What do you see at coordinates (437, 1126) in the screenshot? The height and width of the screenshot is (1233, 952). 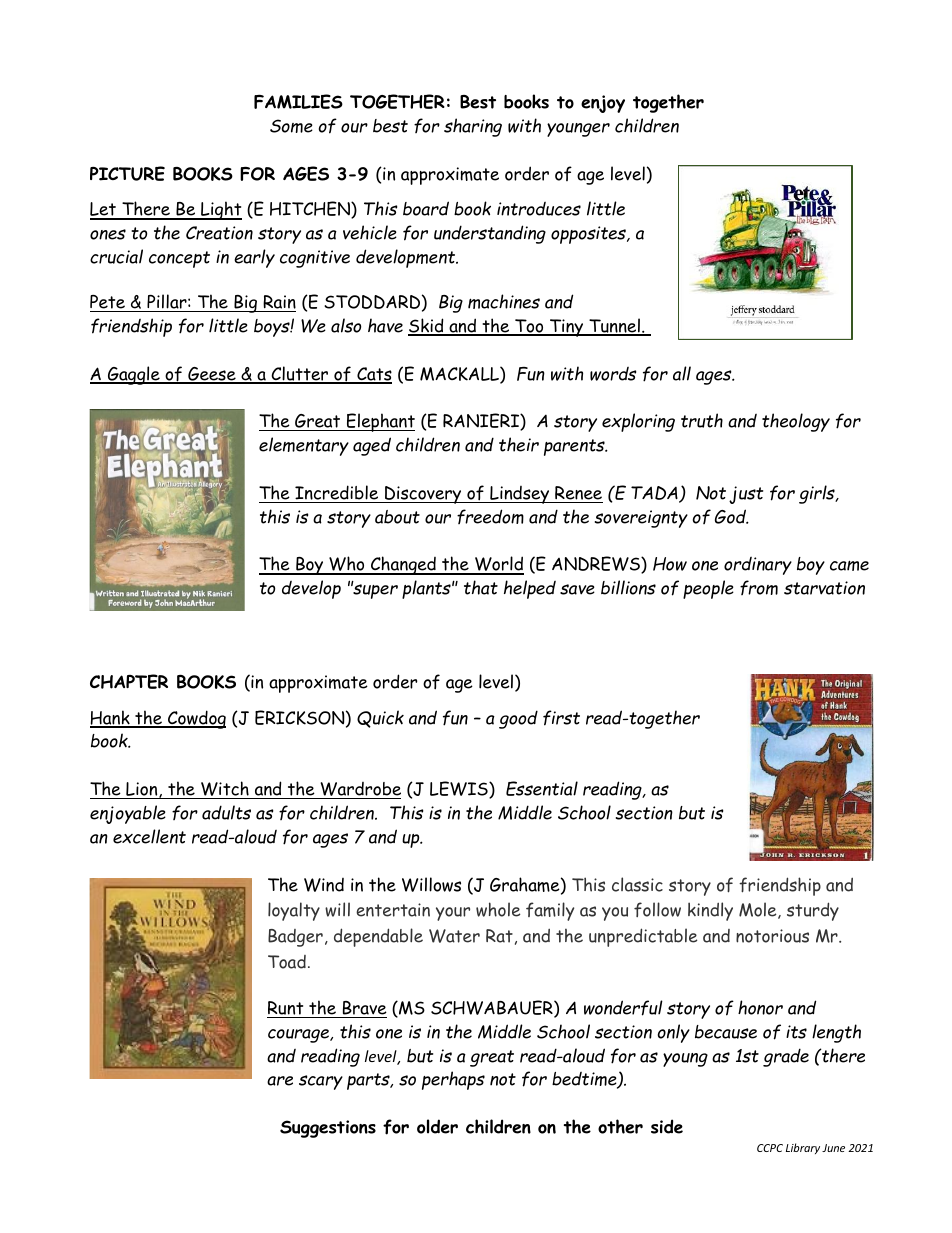 I see `older` at bounding box center [437, 1126].
